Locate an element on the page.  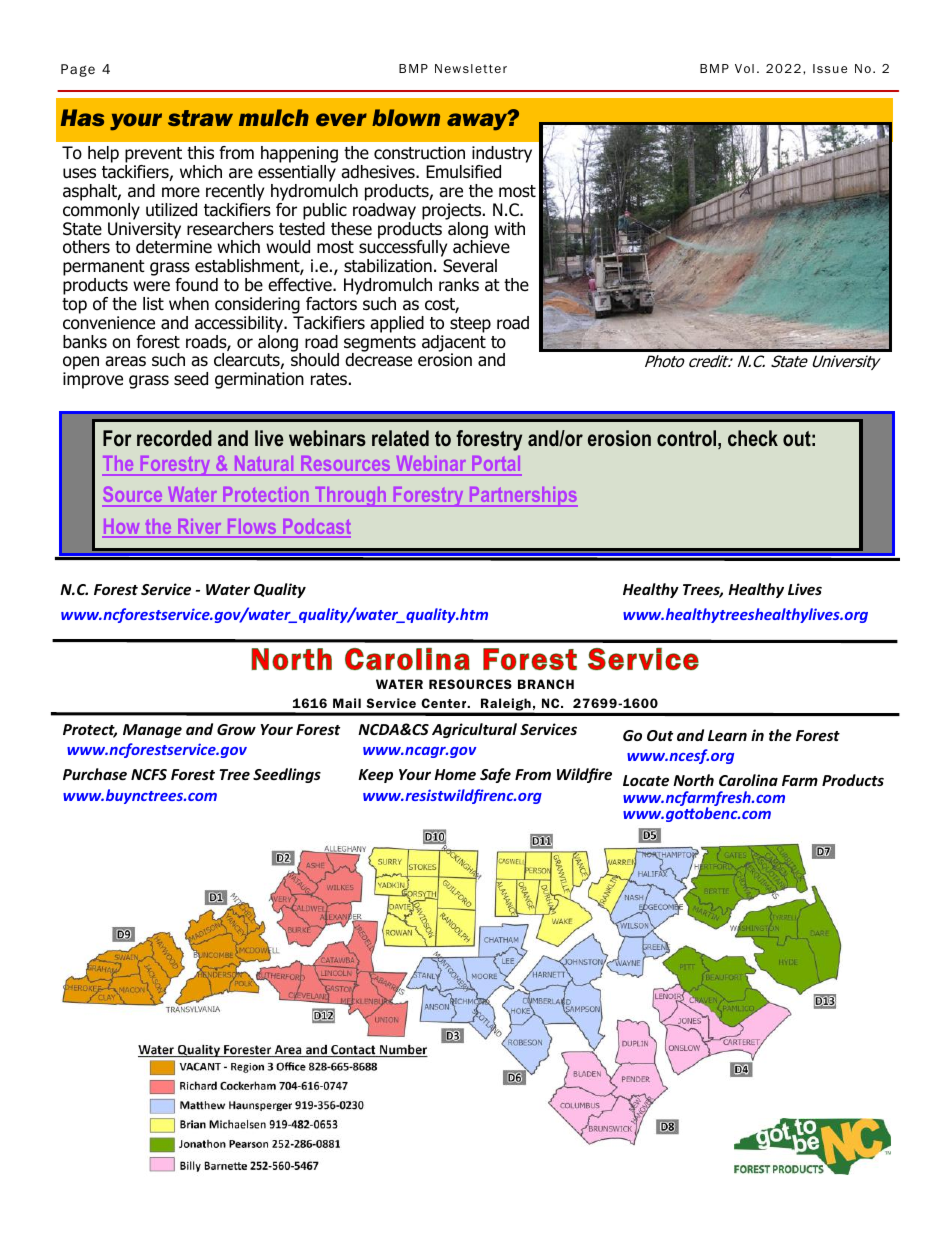
industry is located at coordinates (501, 156).
